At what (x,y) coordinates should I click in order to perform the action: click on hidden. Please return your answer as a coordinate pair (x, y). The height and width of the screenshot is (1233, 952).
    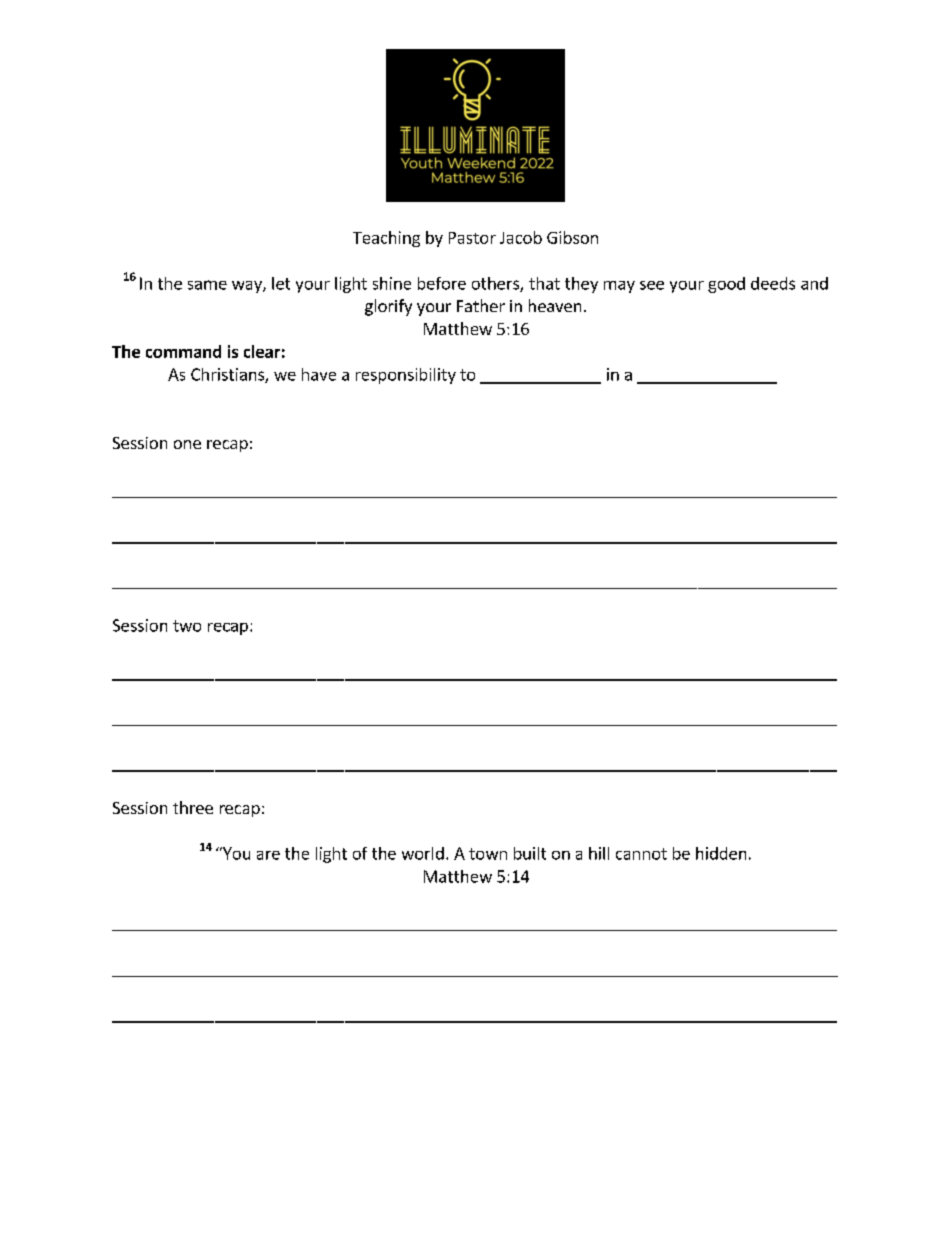
    Looking at the image, I should click on (721, 853).
